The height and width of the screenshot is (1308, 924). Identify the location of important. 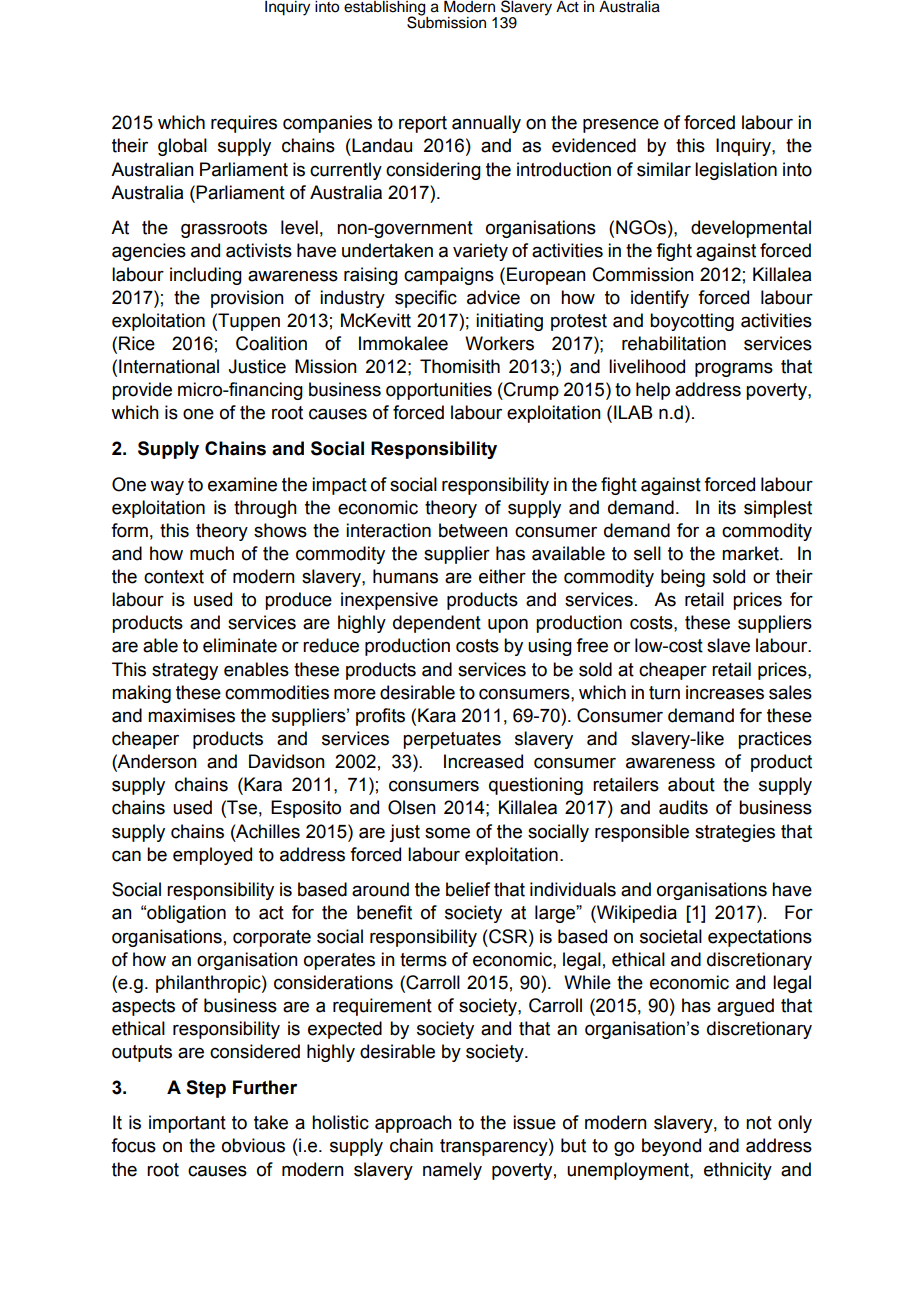
(187, 1124).
